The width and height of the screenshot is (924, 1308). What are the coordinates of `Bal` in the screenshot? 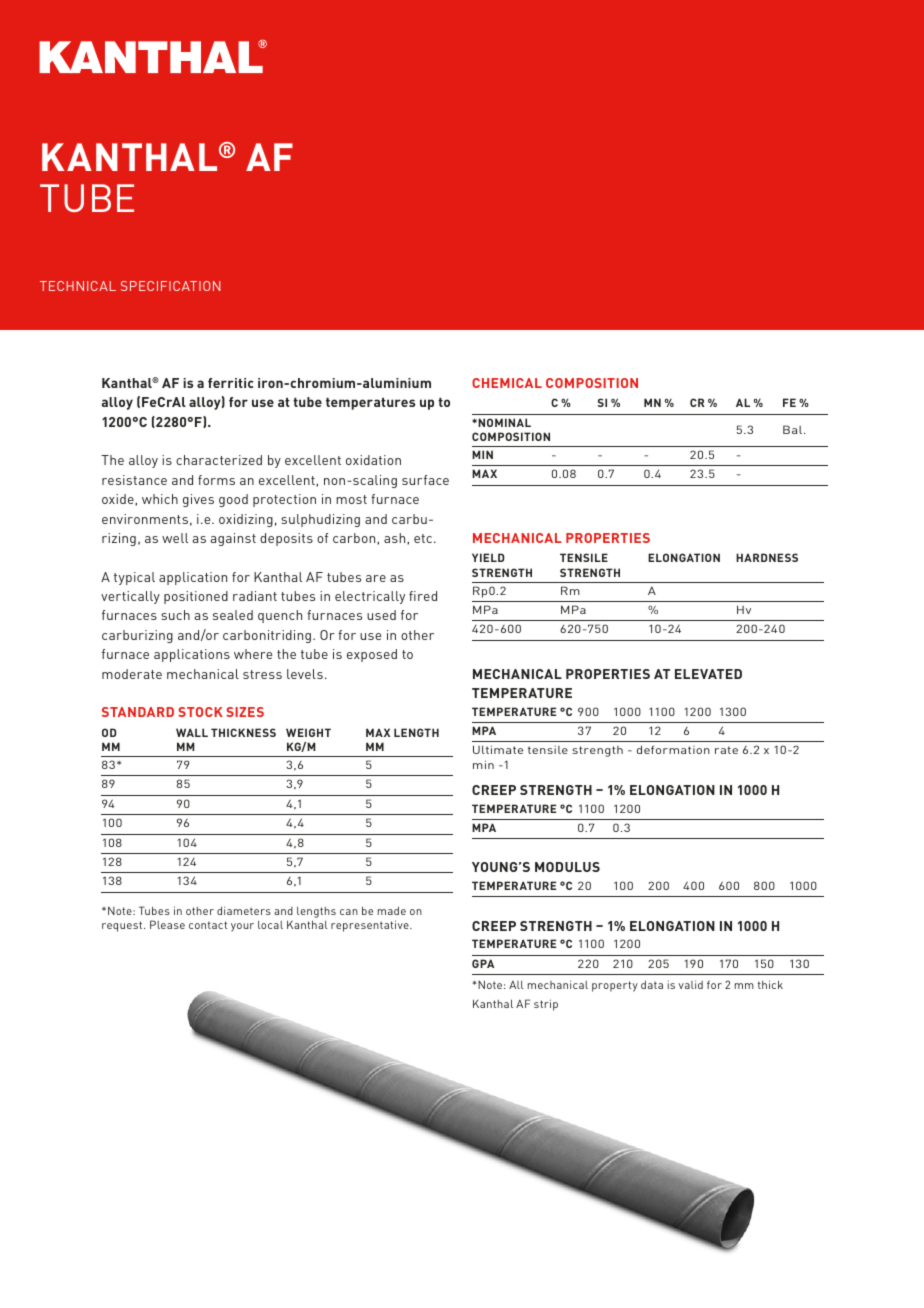 It's located at (794, 429).
